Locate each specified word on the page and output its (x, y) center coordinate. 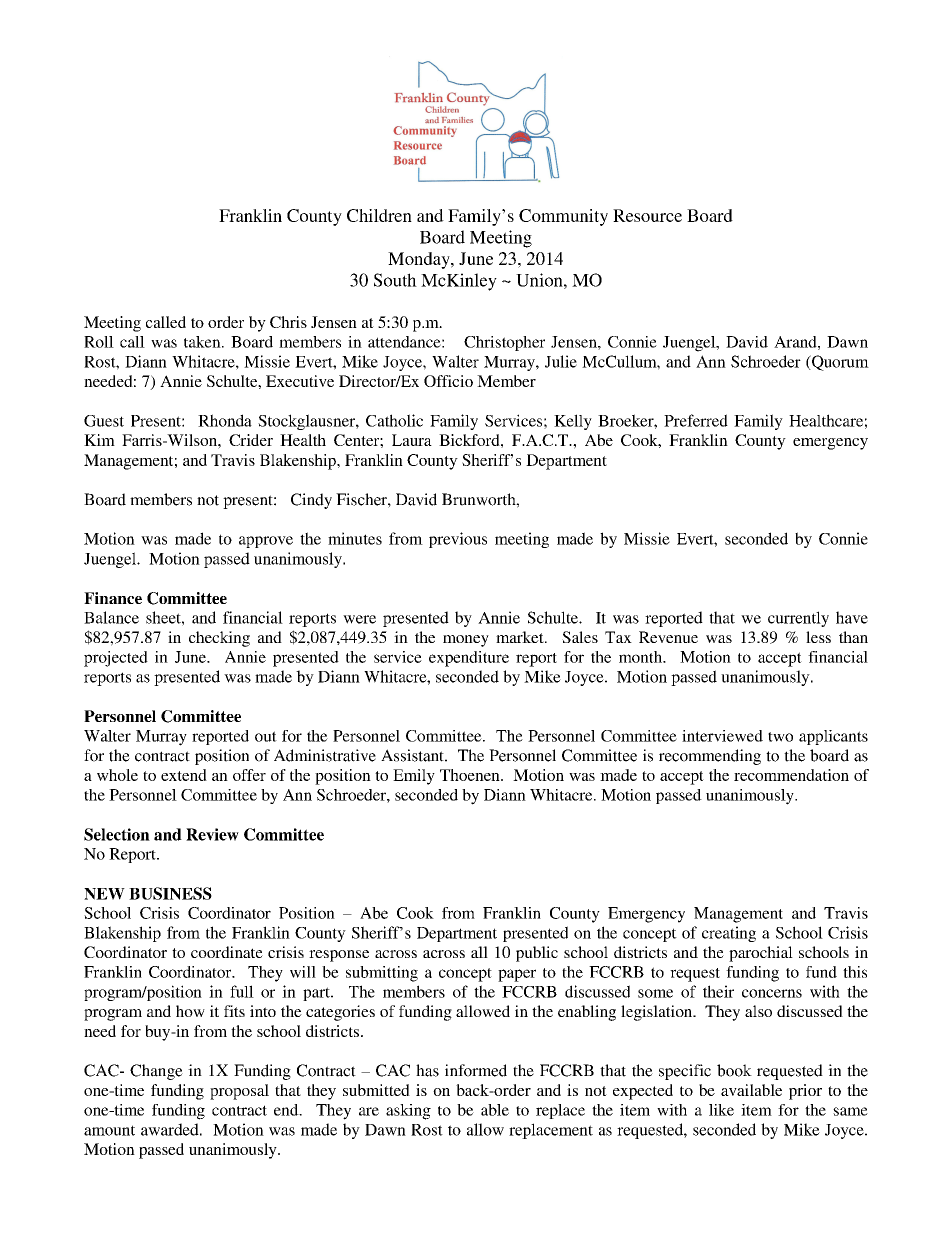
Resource (647, 215)
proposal (239, 1092)
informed (476, 1070)
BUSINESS (170, 893)
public (537, 954)
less (818, 637)
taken (203, 342)
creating (729, 934)
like (721, 1110)
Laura (412, 440)
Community (563, 217)
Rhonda (225, 420)
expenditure (469, 659)
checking (219, 639)
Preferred (696, 420)
